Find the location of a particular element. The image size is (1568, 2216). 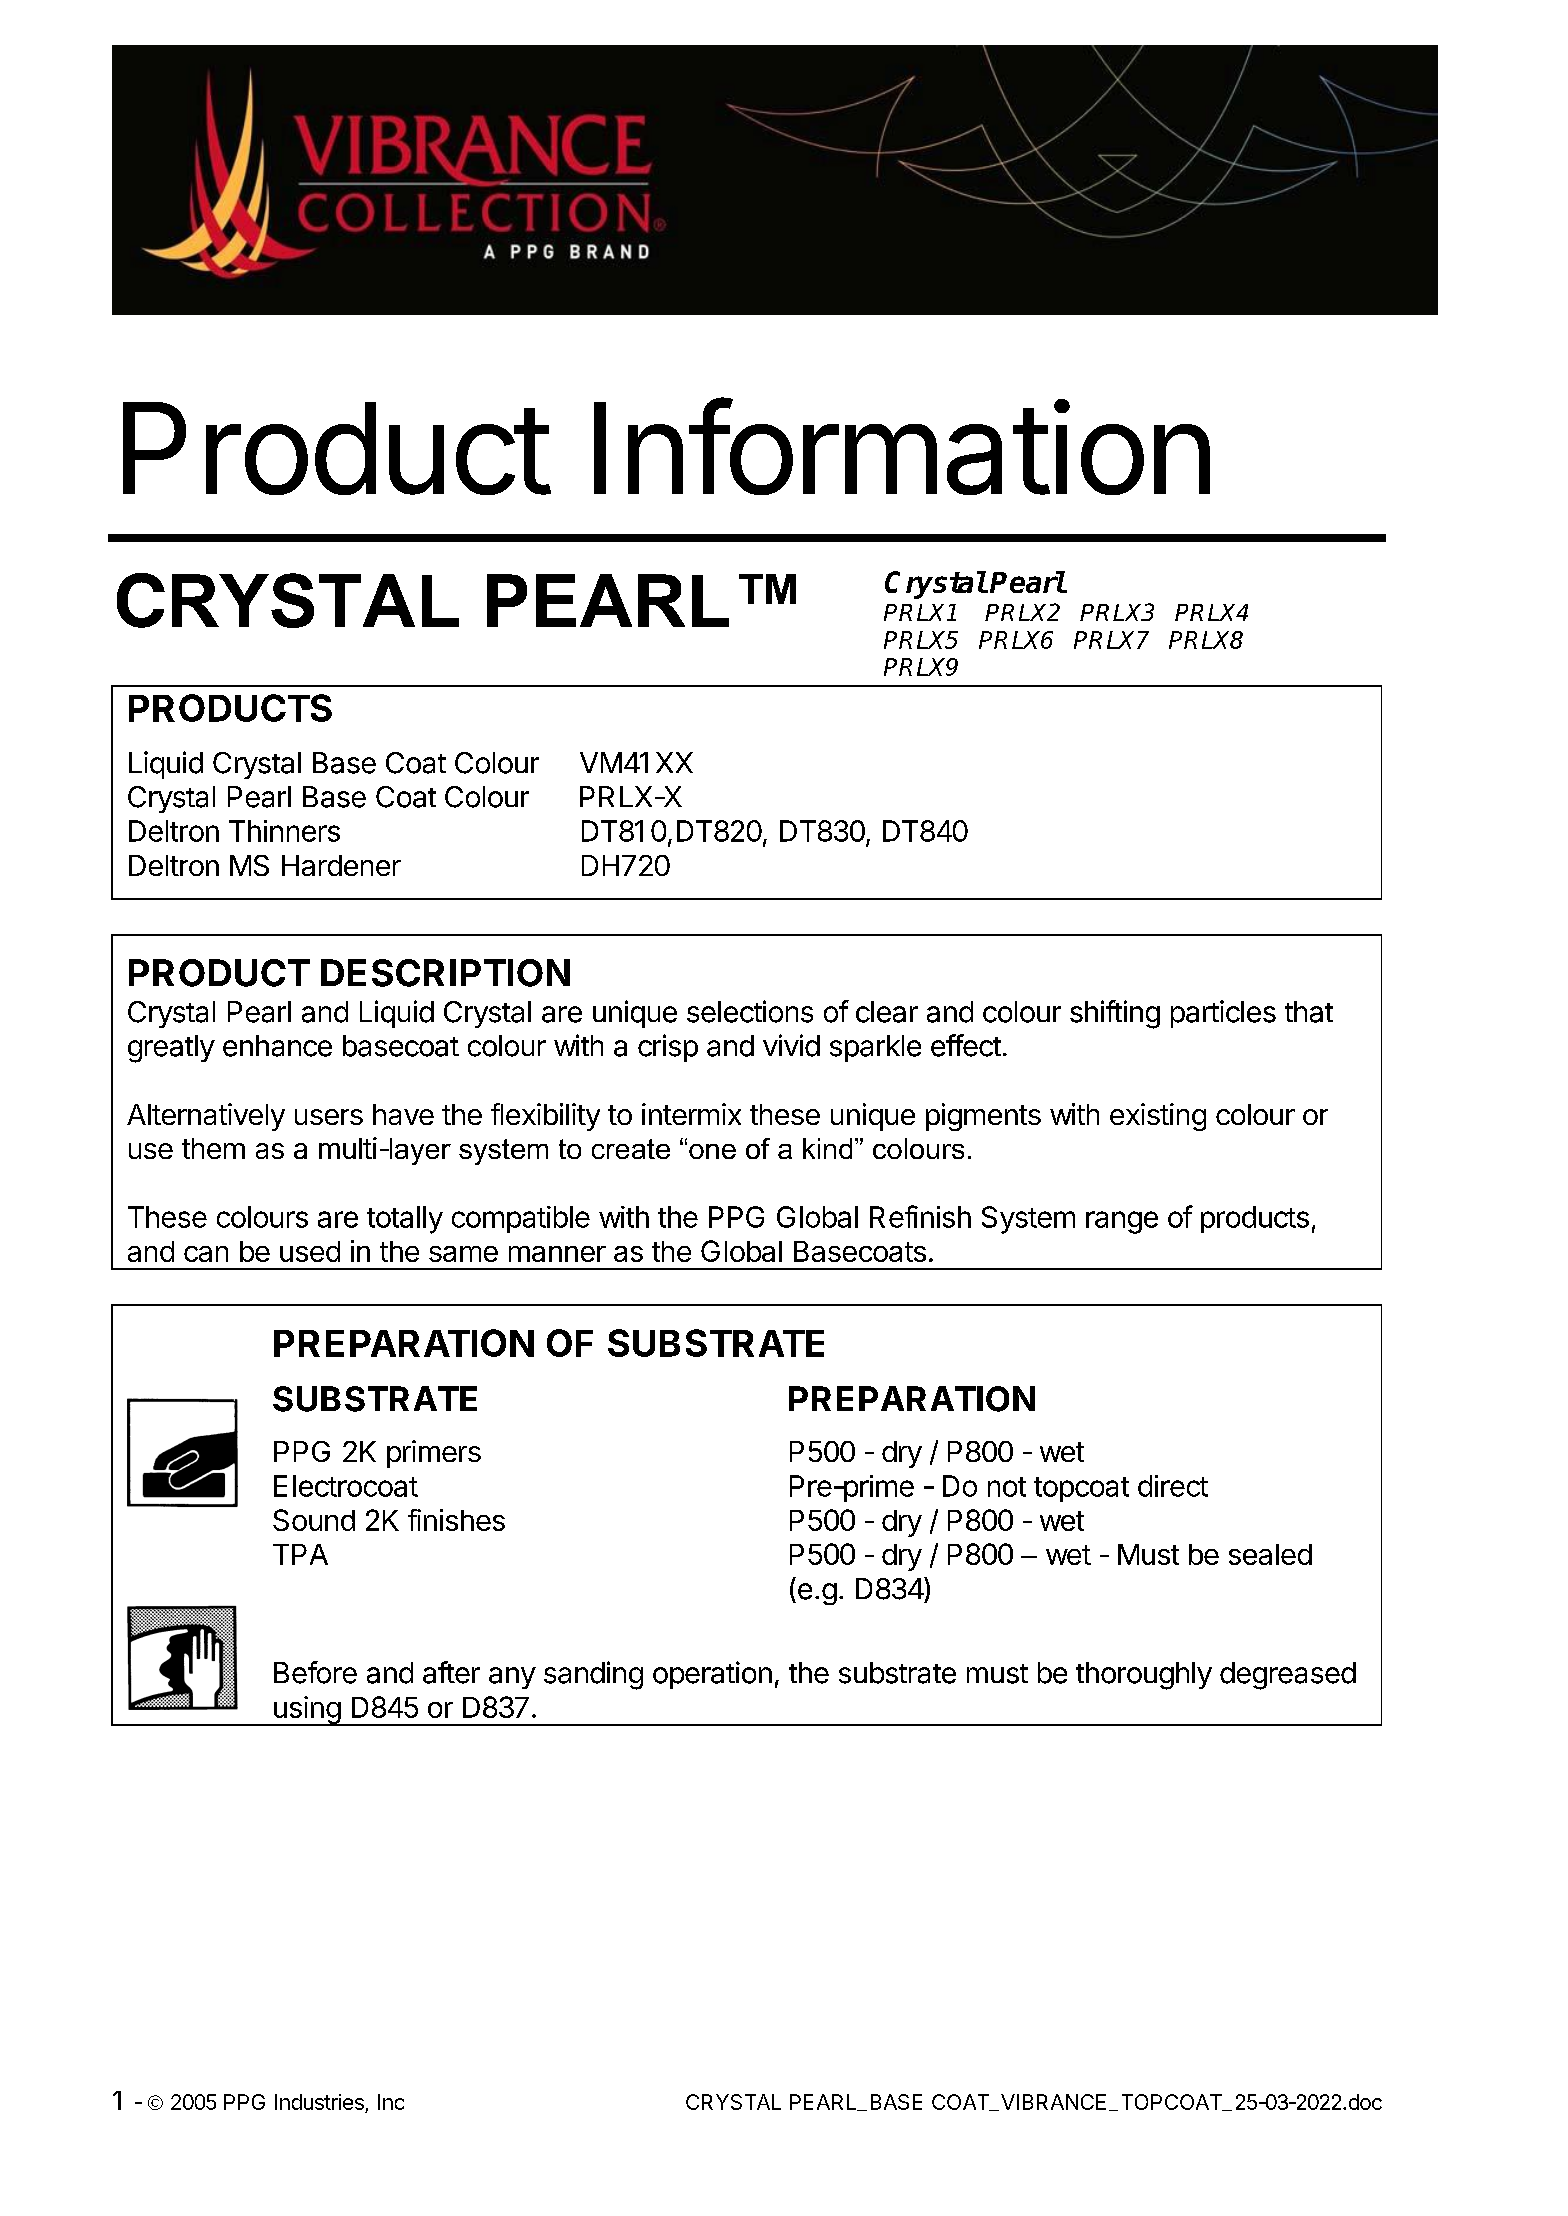

using is located at coordinates (306, 1711).
